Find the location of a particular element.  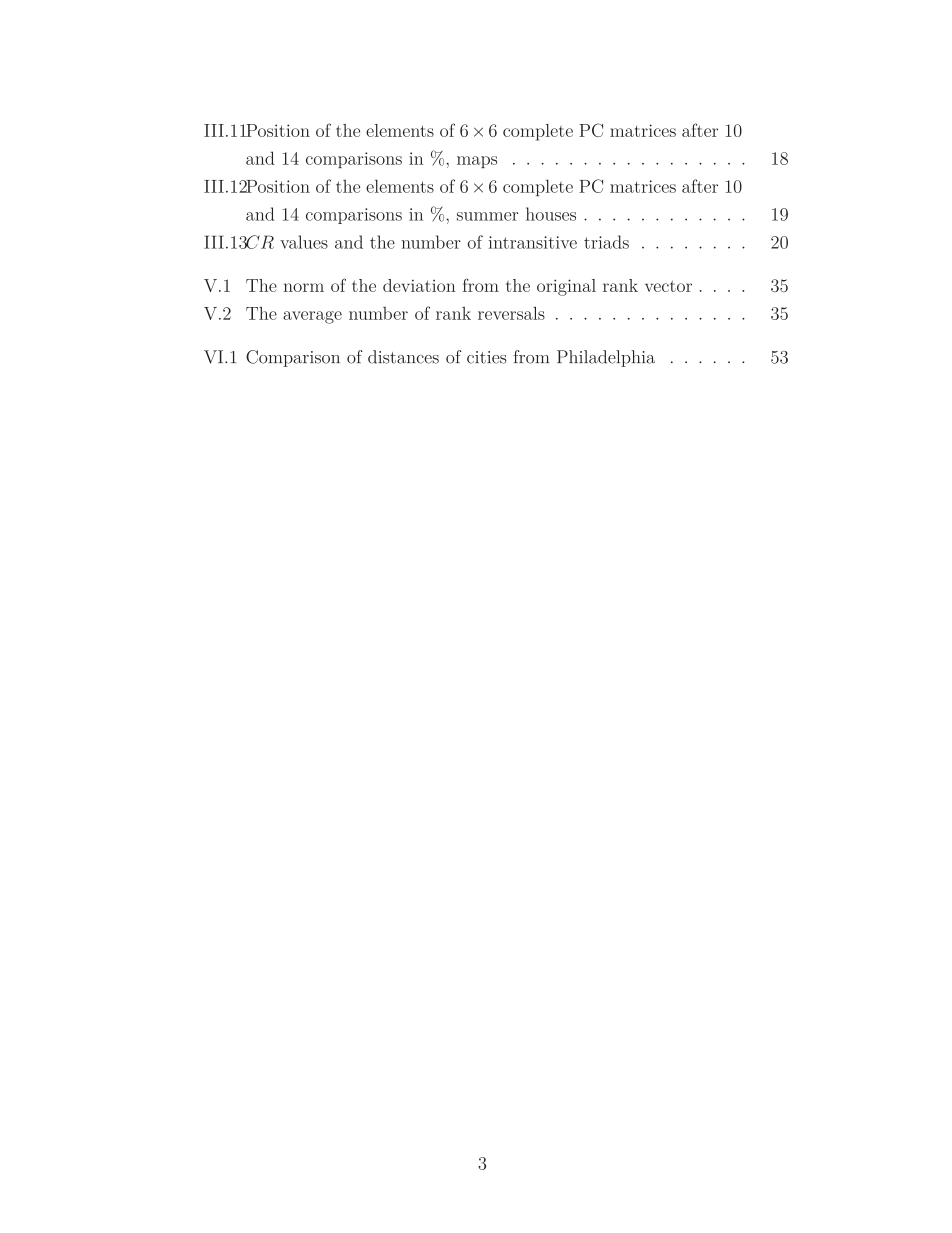

values is located at coordinates (304, 242).
